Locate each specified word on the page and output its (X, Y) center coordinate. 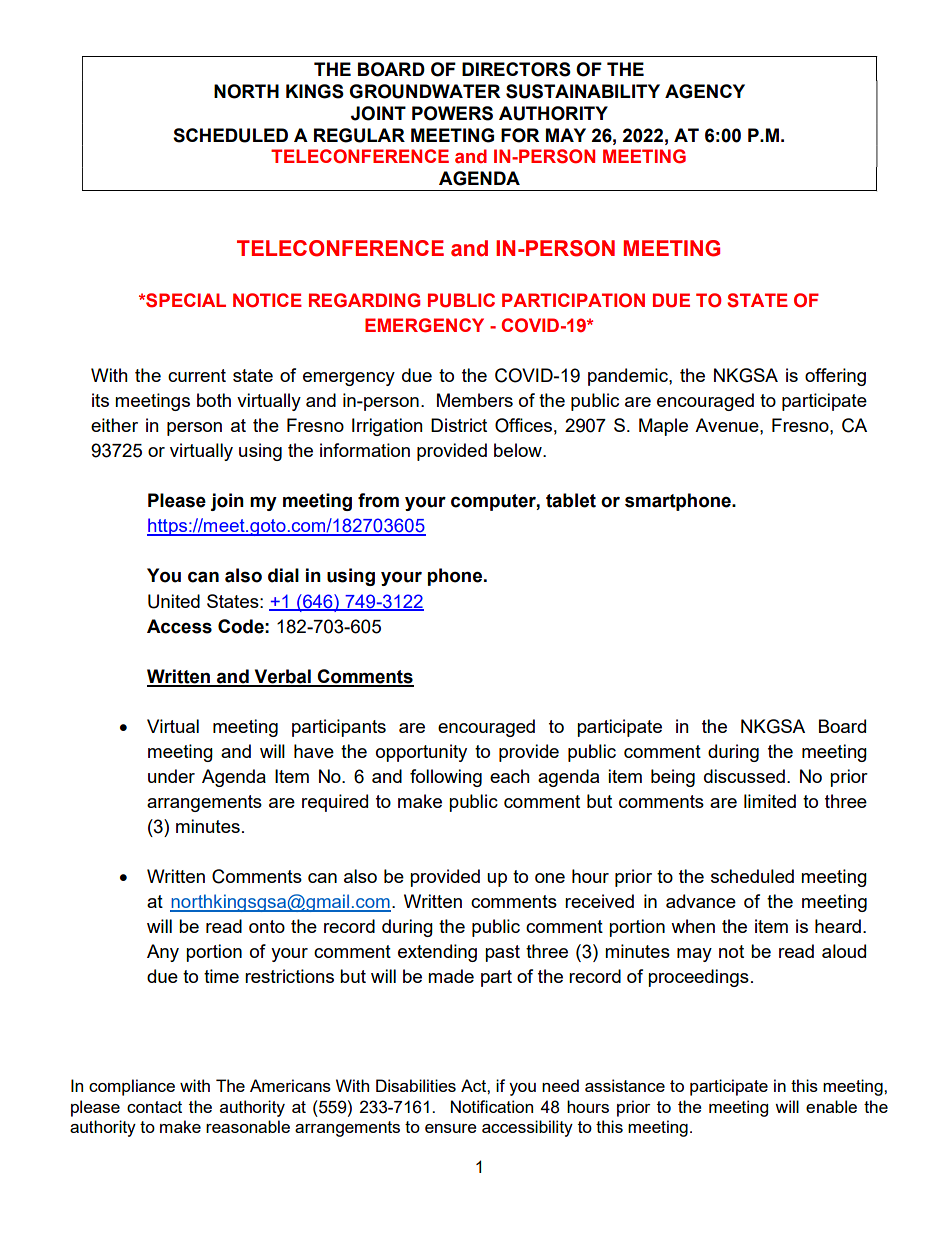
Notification (492, 1106)
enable (831, 1106)
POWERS (452, 113)
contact (154, 1107)
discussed (744, 776)
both (214, 400)
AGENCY (705, 91)
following (446, 778)
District (459, 425)
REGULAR (359, 135)
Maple (663, 427)
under (171, 776)
